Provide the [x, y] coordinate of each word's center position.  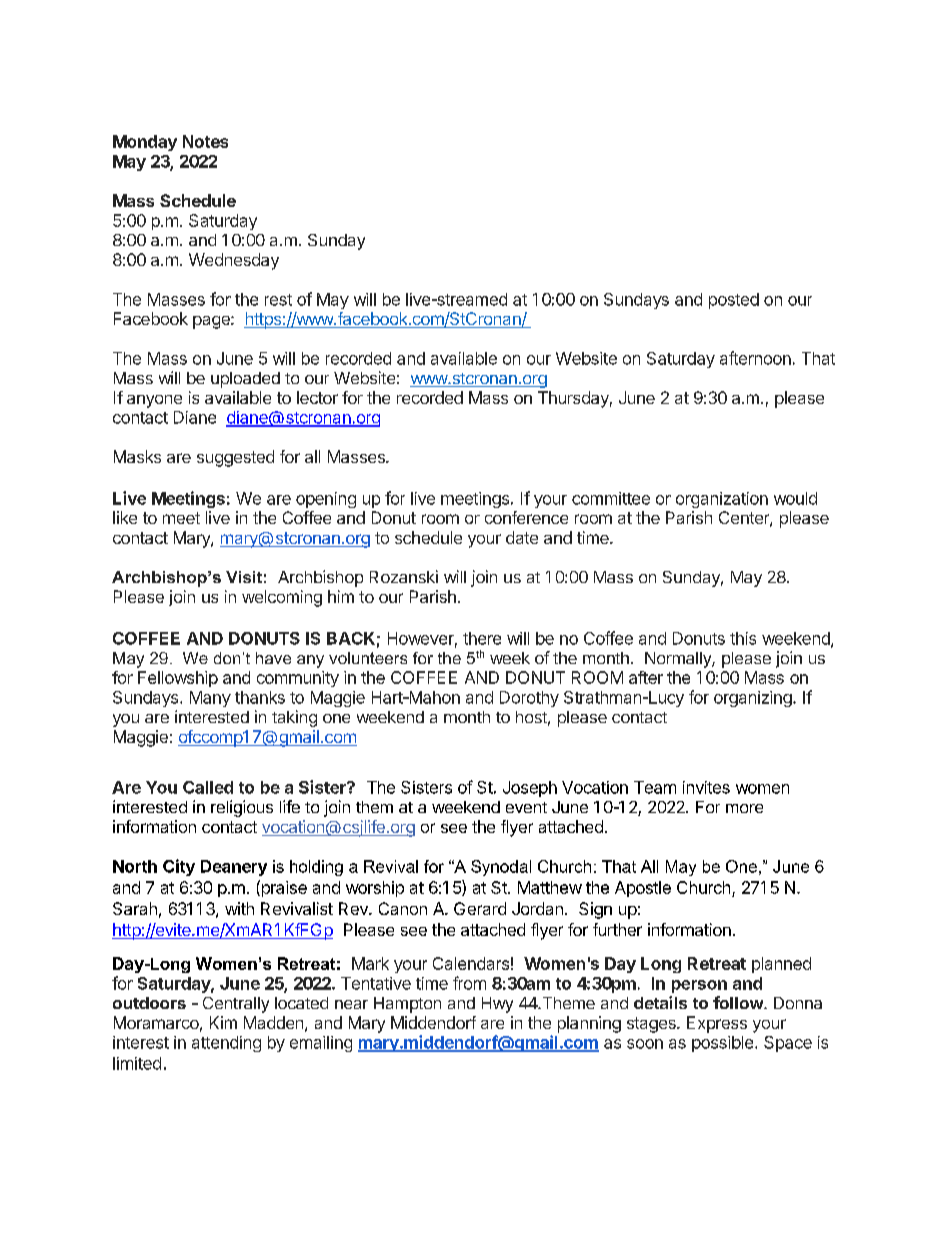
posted [734, 301]
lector [317, 397]
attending [226, 1044]
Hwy [497, 1005]
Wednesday [234, 261]
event [526, 807]
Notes [205, 141]
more [744, 808]
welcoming [282, 598]
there [482, 638]
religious [242, 808]
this [743, 638]
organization [722, 500]
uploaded [245, 380]
